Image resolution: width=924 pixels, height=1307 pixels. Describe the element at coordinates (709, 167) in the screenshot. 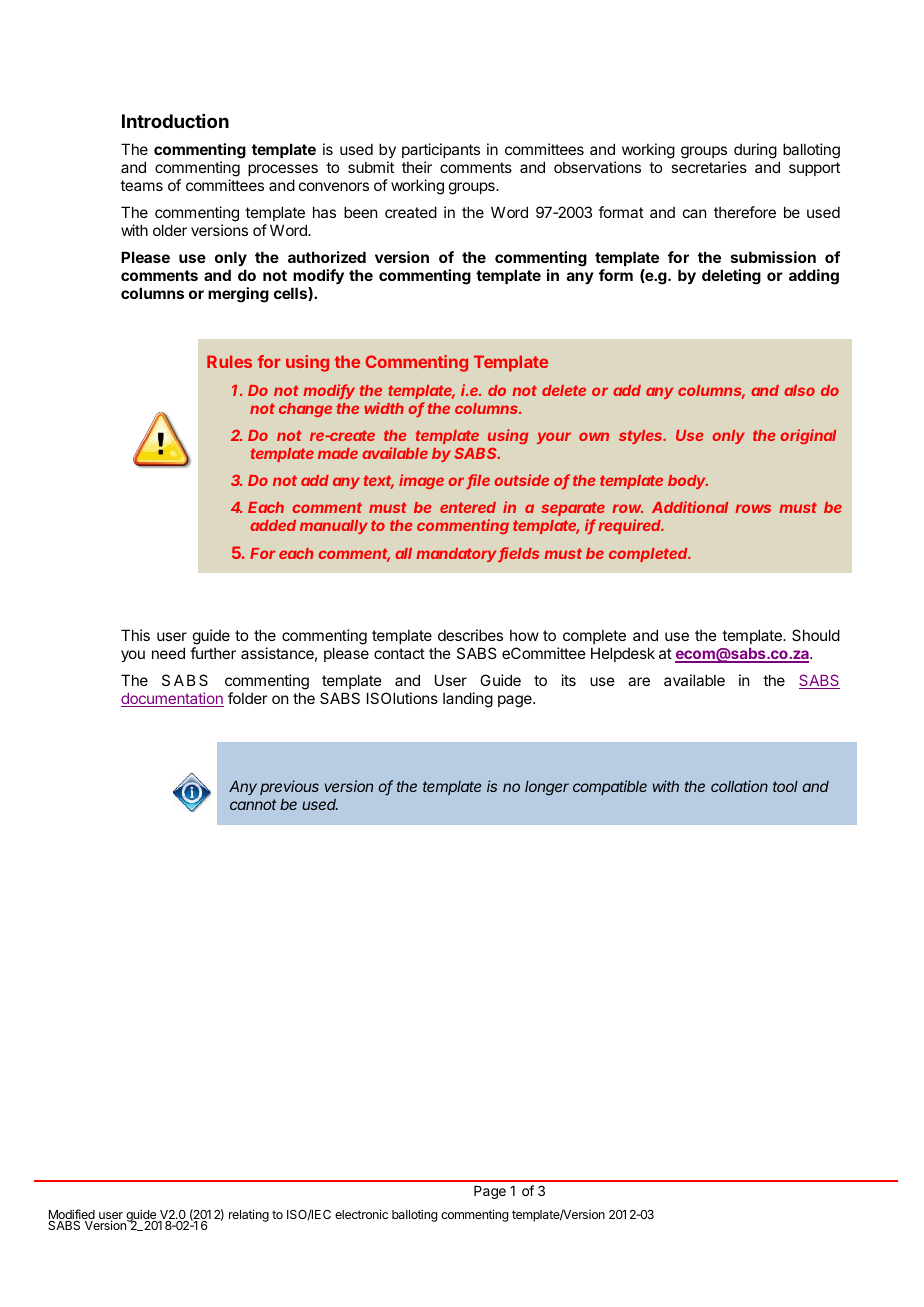

I see `secretaries` at that location.
